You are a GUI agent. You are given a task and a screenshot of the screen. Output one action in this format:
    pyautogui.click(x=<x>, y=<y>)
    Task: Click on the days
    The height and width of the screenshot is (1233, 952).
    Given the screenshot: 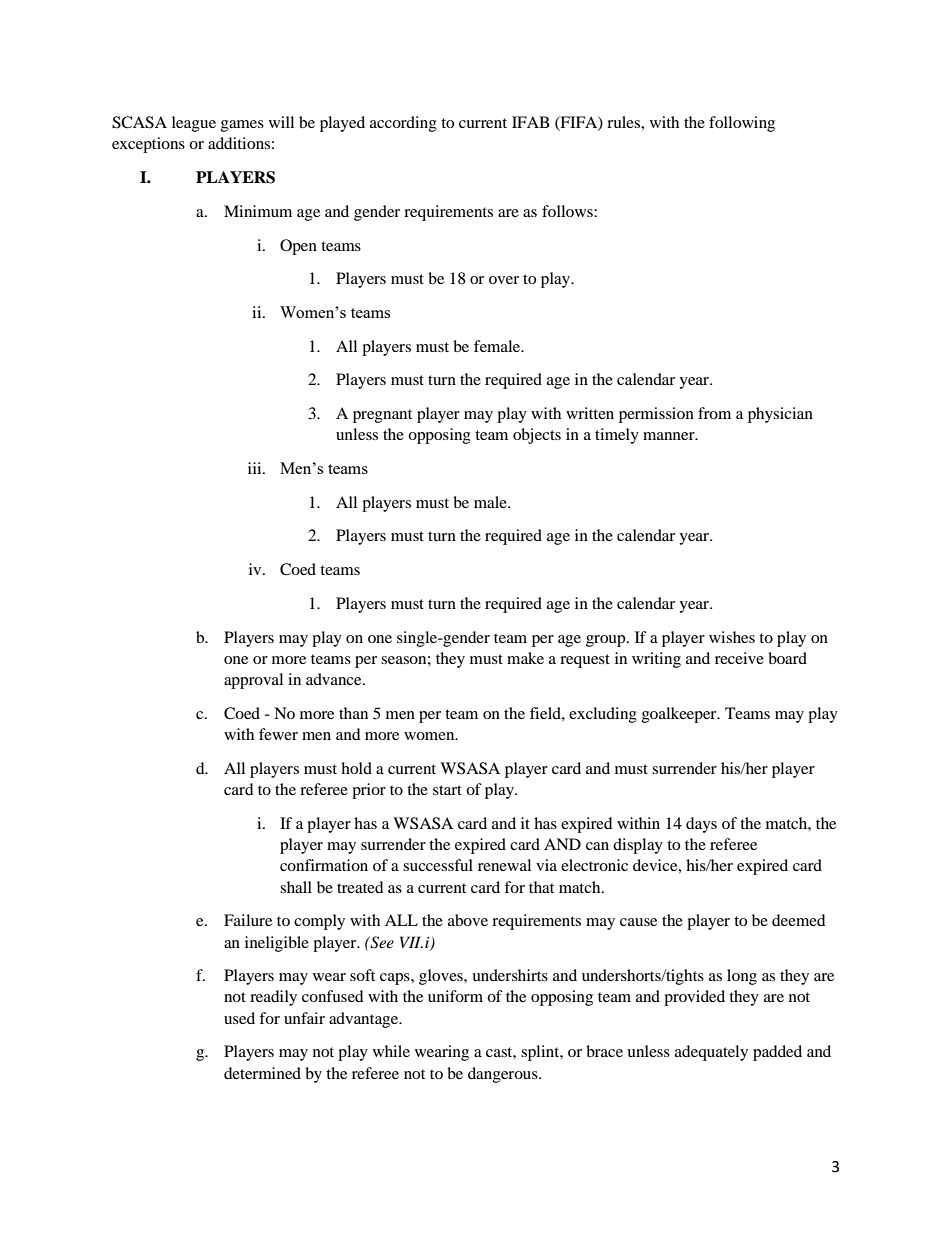 What is the action you would take?
    pyautogui.click(x=701, y=825)
